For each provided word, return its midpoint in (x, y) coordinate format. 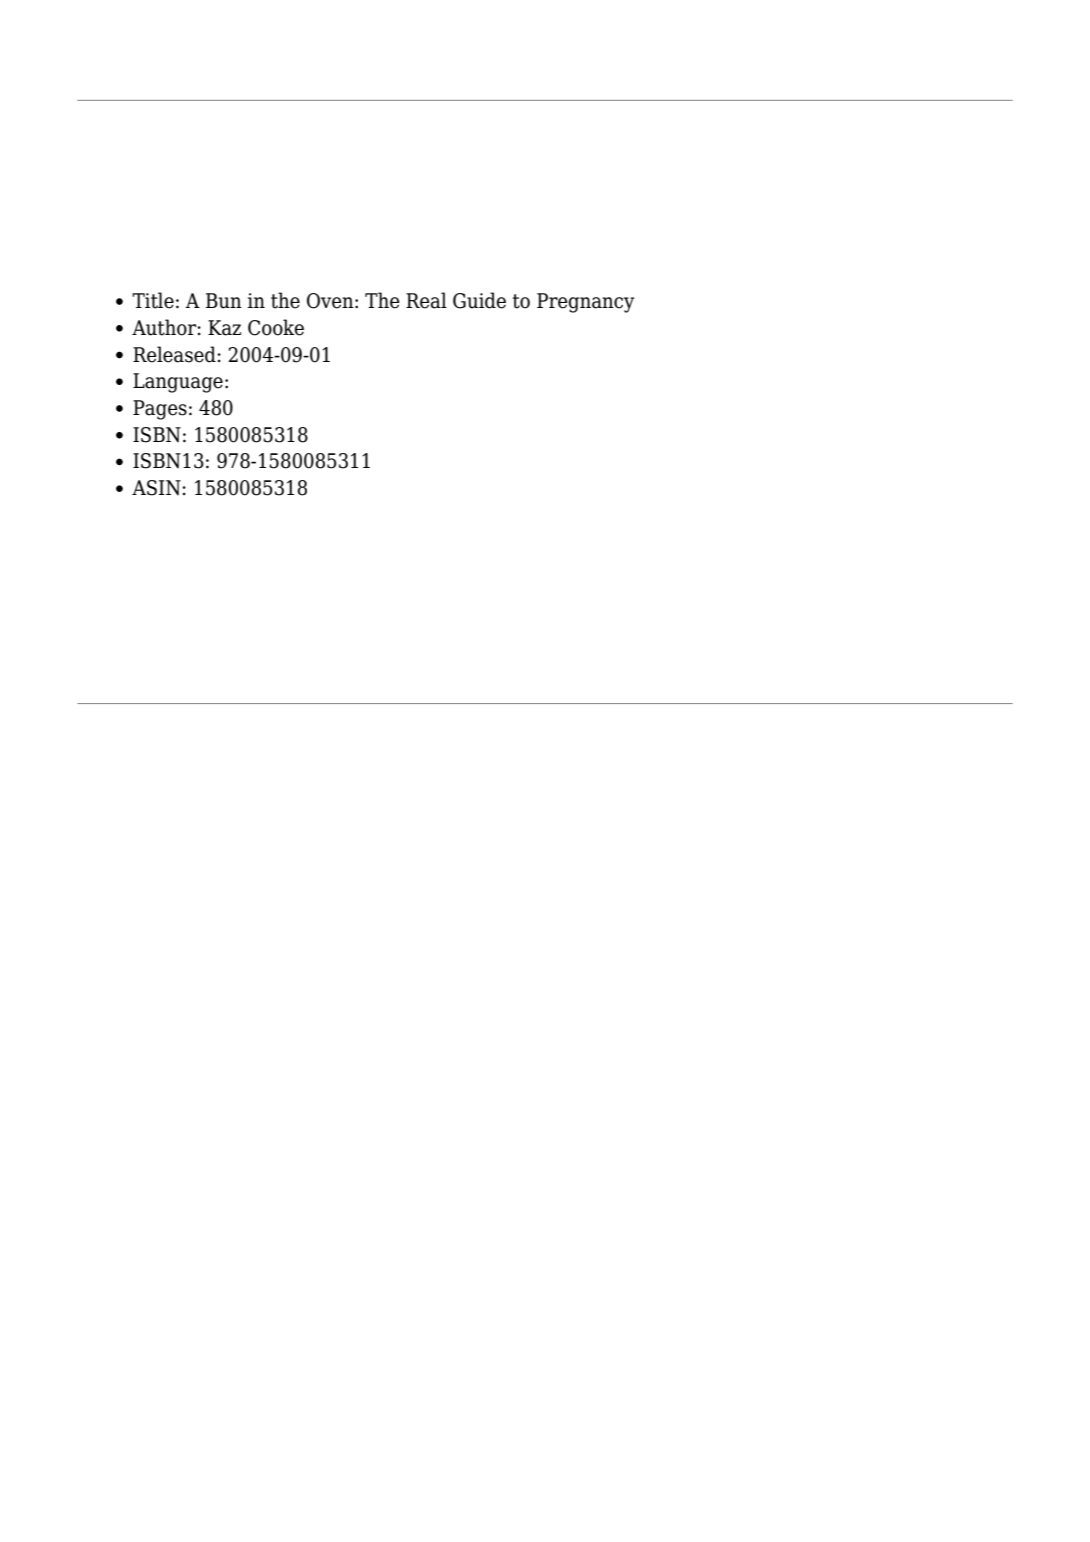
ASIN (156, 488)
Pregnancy (585, 303)
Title (153, 300)
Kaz (224, 328)
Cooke (276, 327)
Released (174, 354)
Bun (224, 301)
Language (178, 383)
